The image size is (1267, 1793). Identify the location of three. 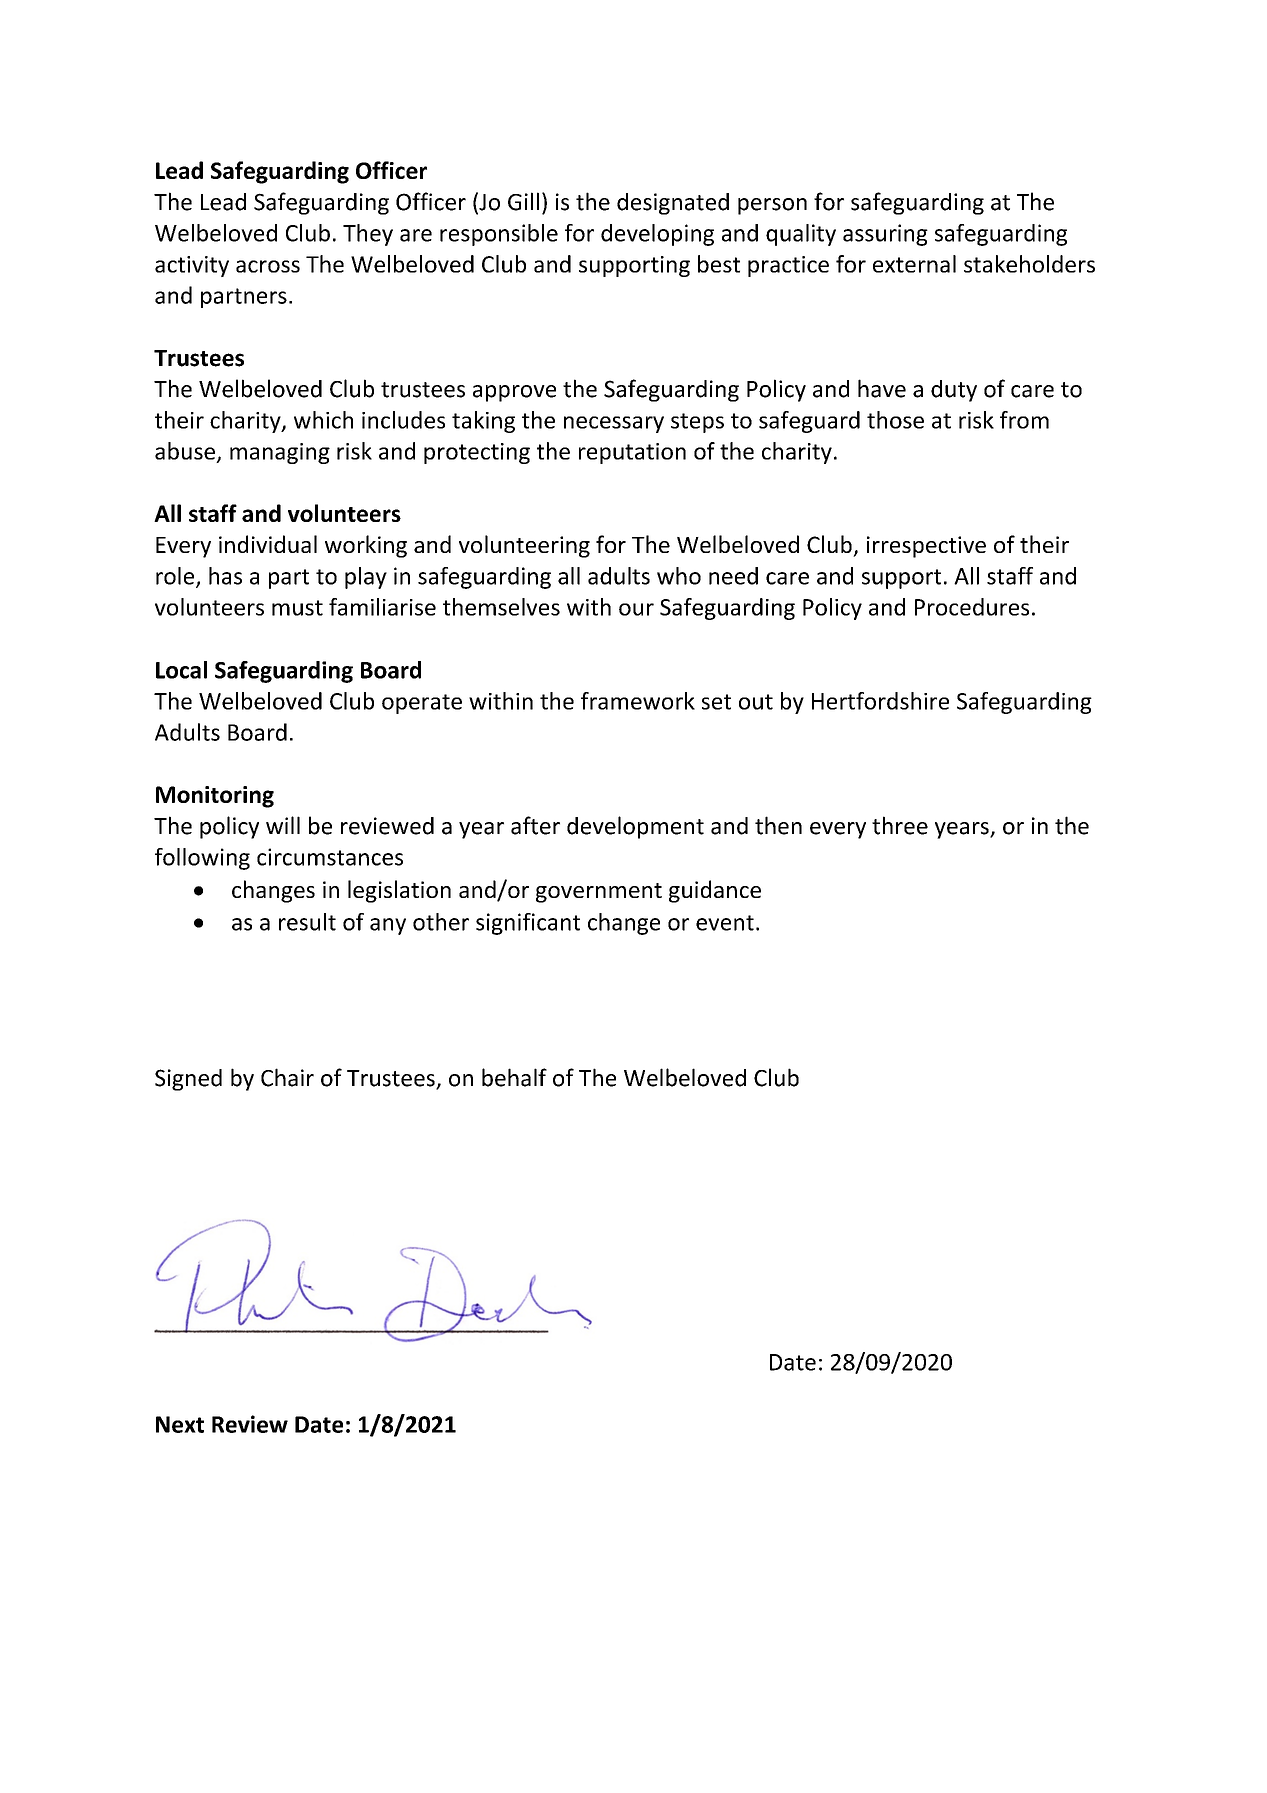
(900, 825).
